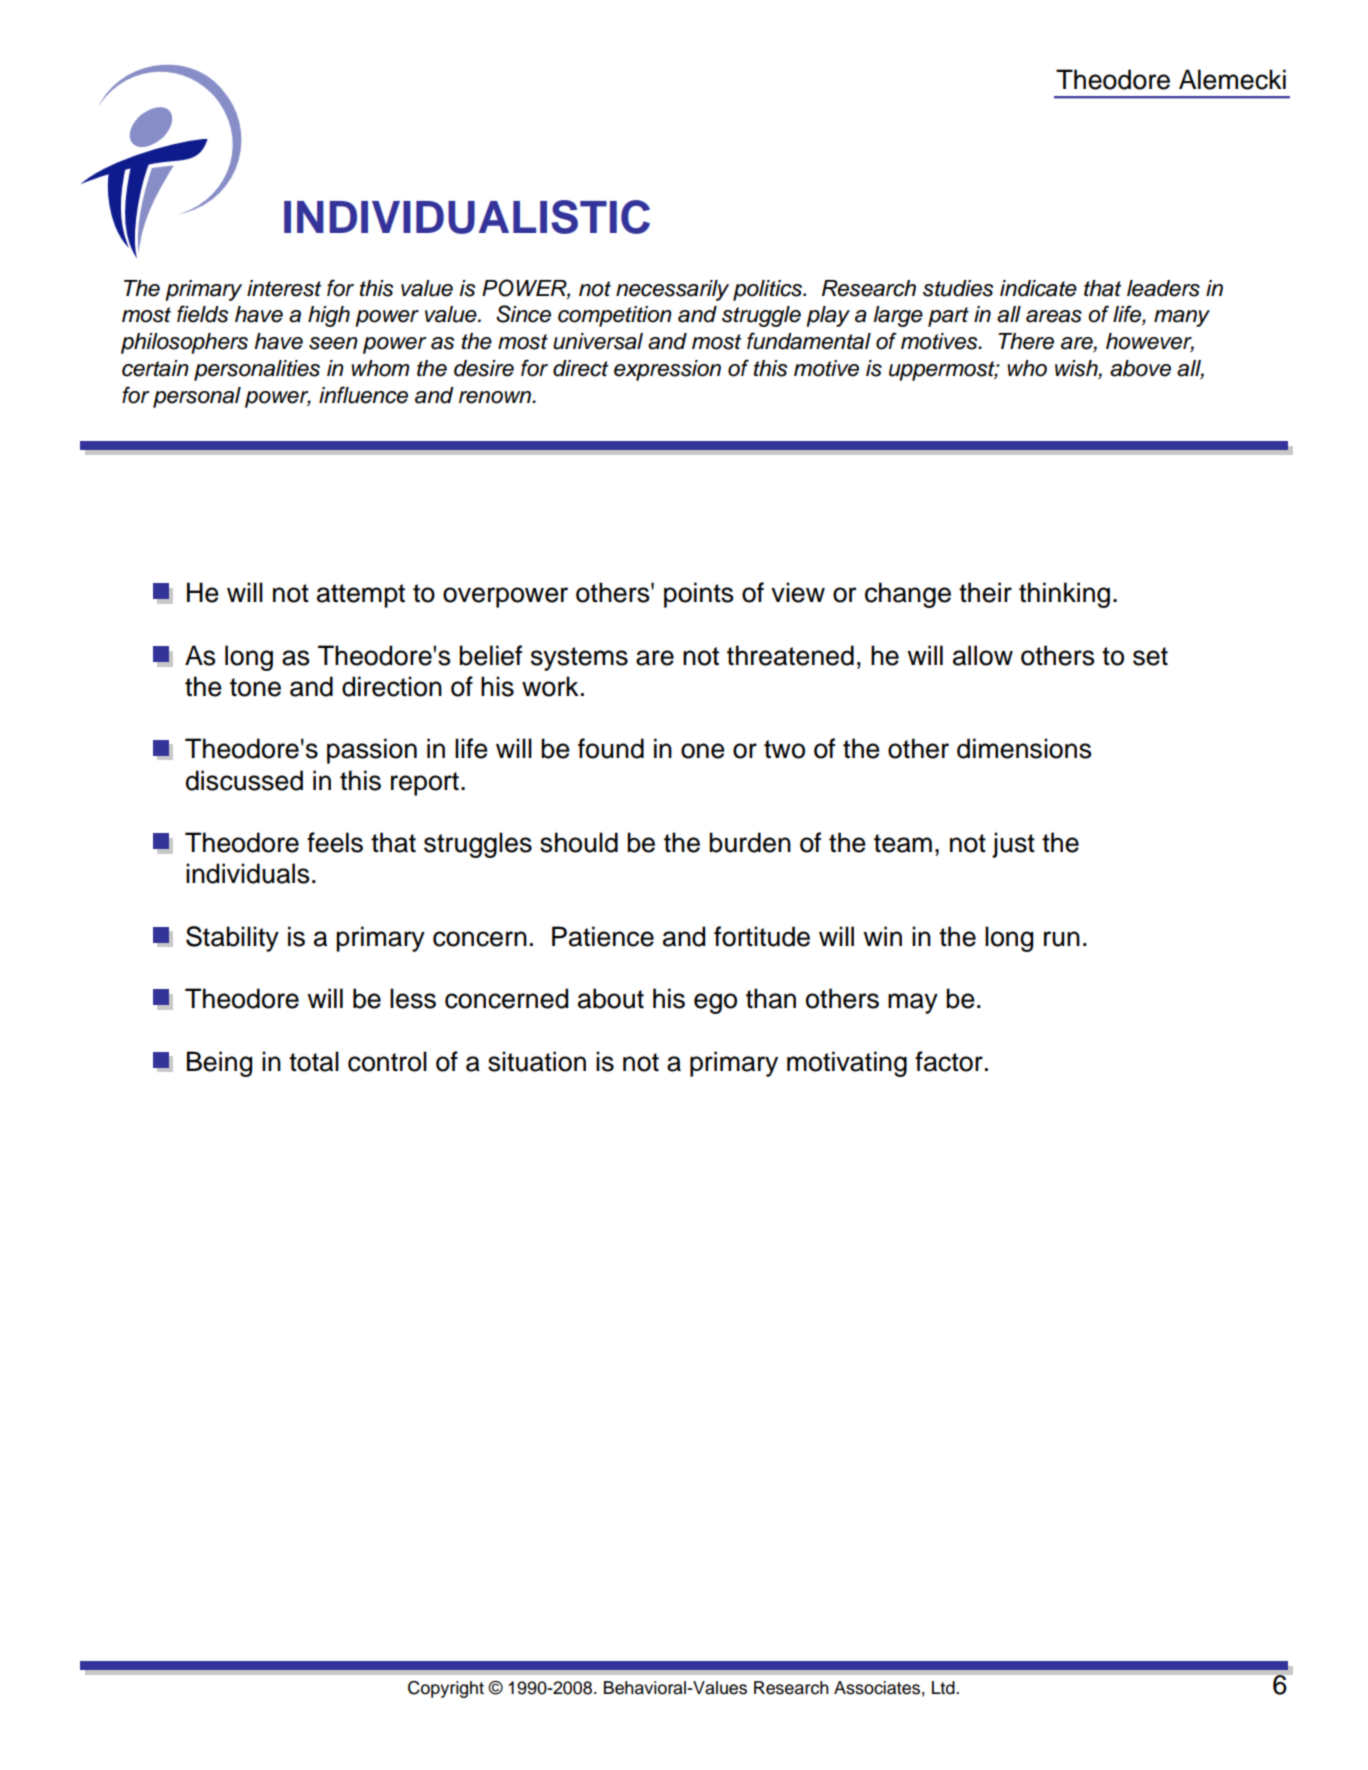  I want to click on Patience, so click(603, 936).
